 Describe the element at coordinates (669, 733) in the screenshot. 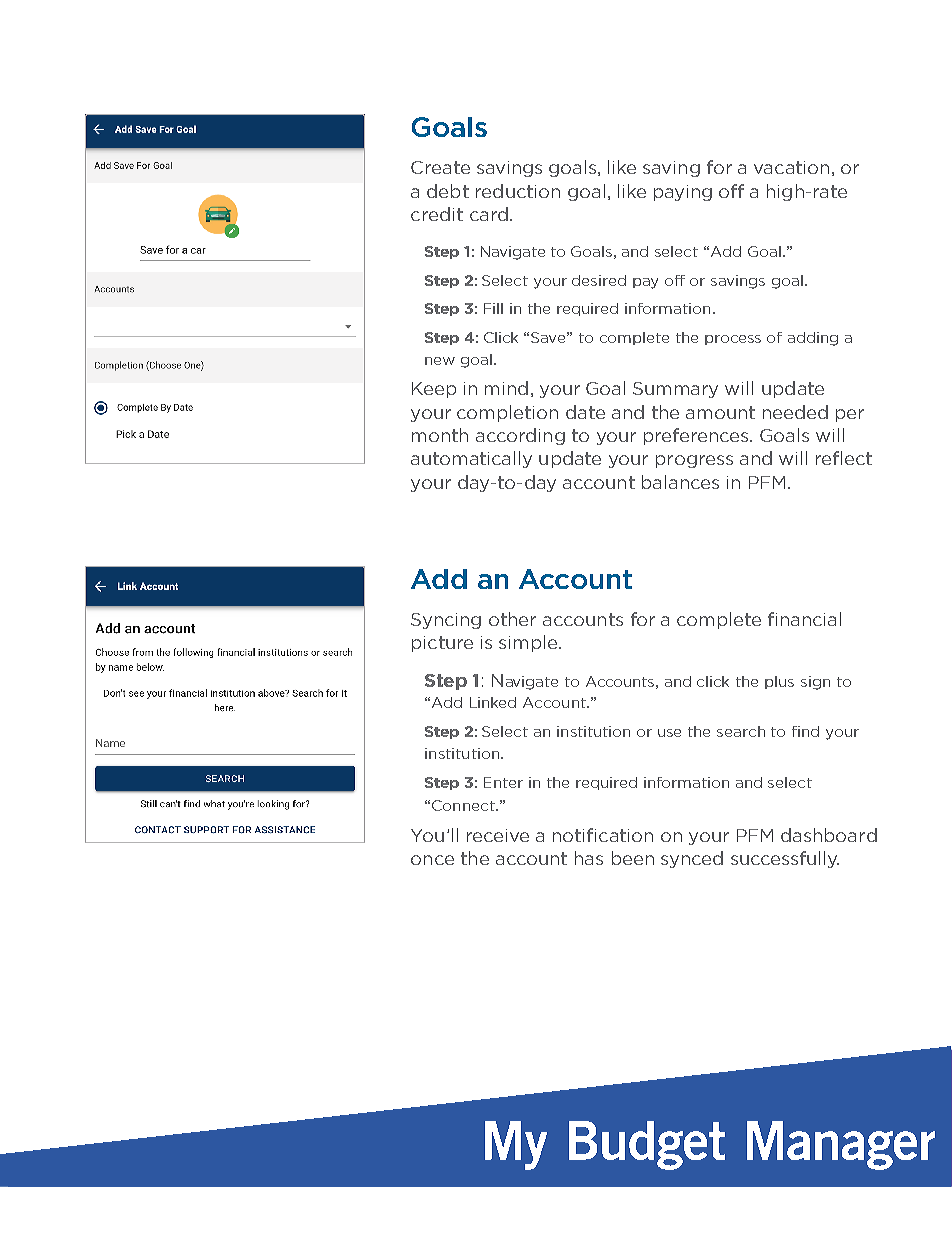

I see `use` at that location.
